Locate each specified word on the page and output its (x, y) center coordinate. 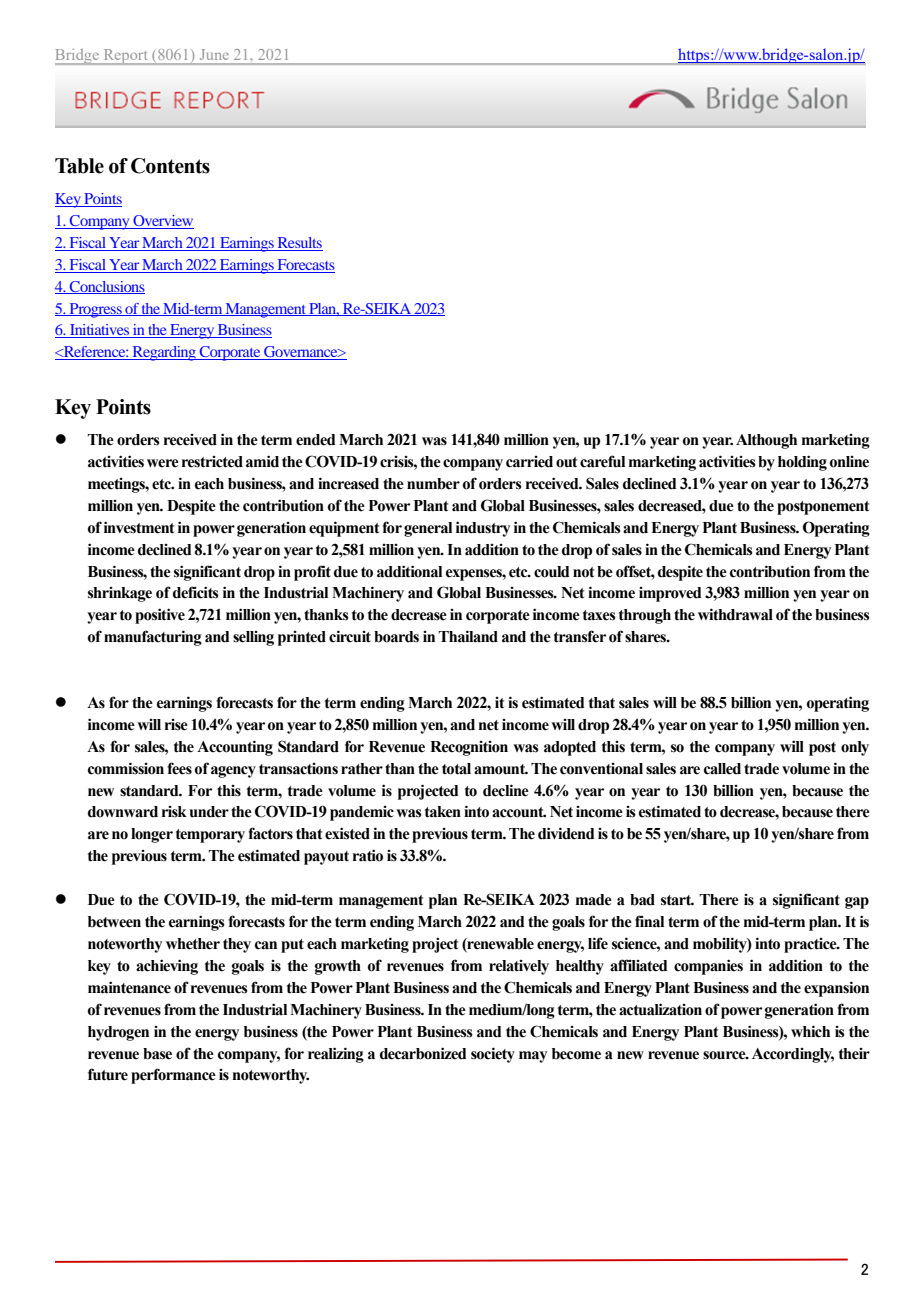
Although (766, 441)
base (157, 1054)
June (214, 54)
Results (300, 242)
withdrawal (735, 614)
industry (483, 529)
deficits (196, 592)
